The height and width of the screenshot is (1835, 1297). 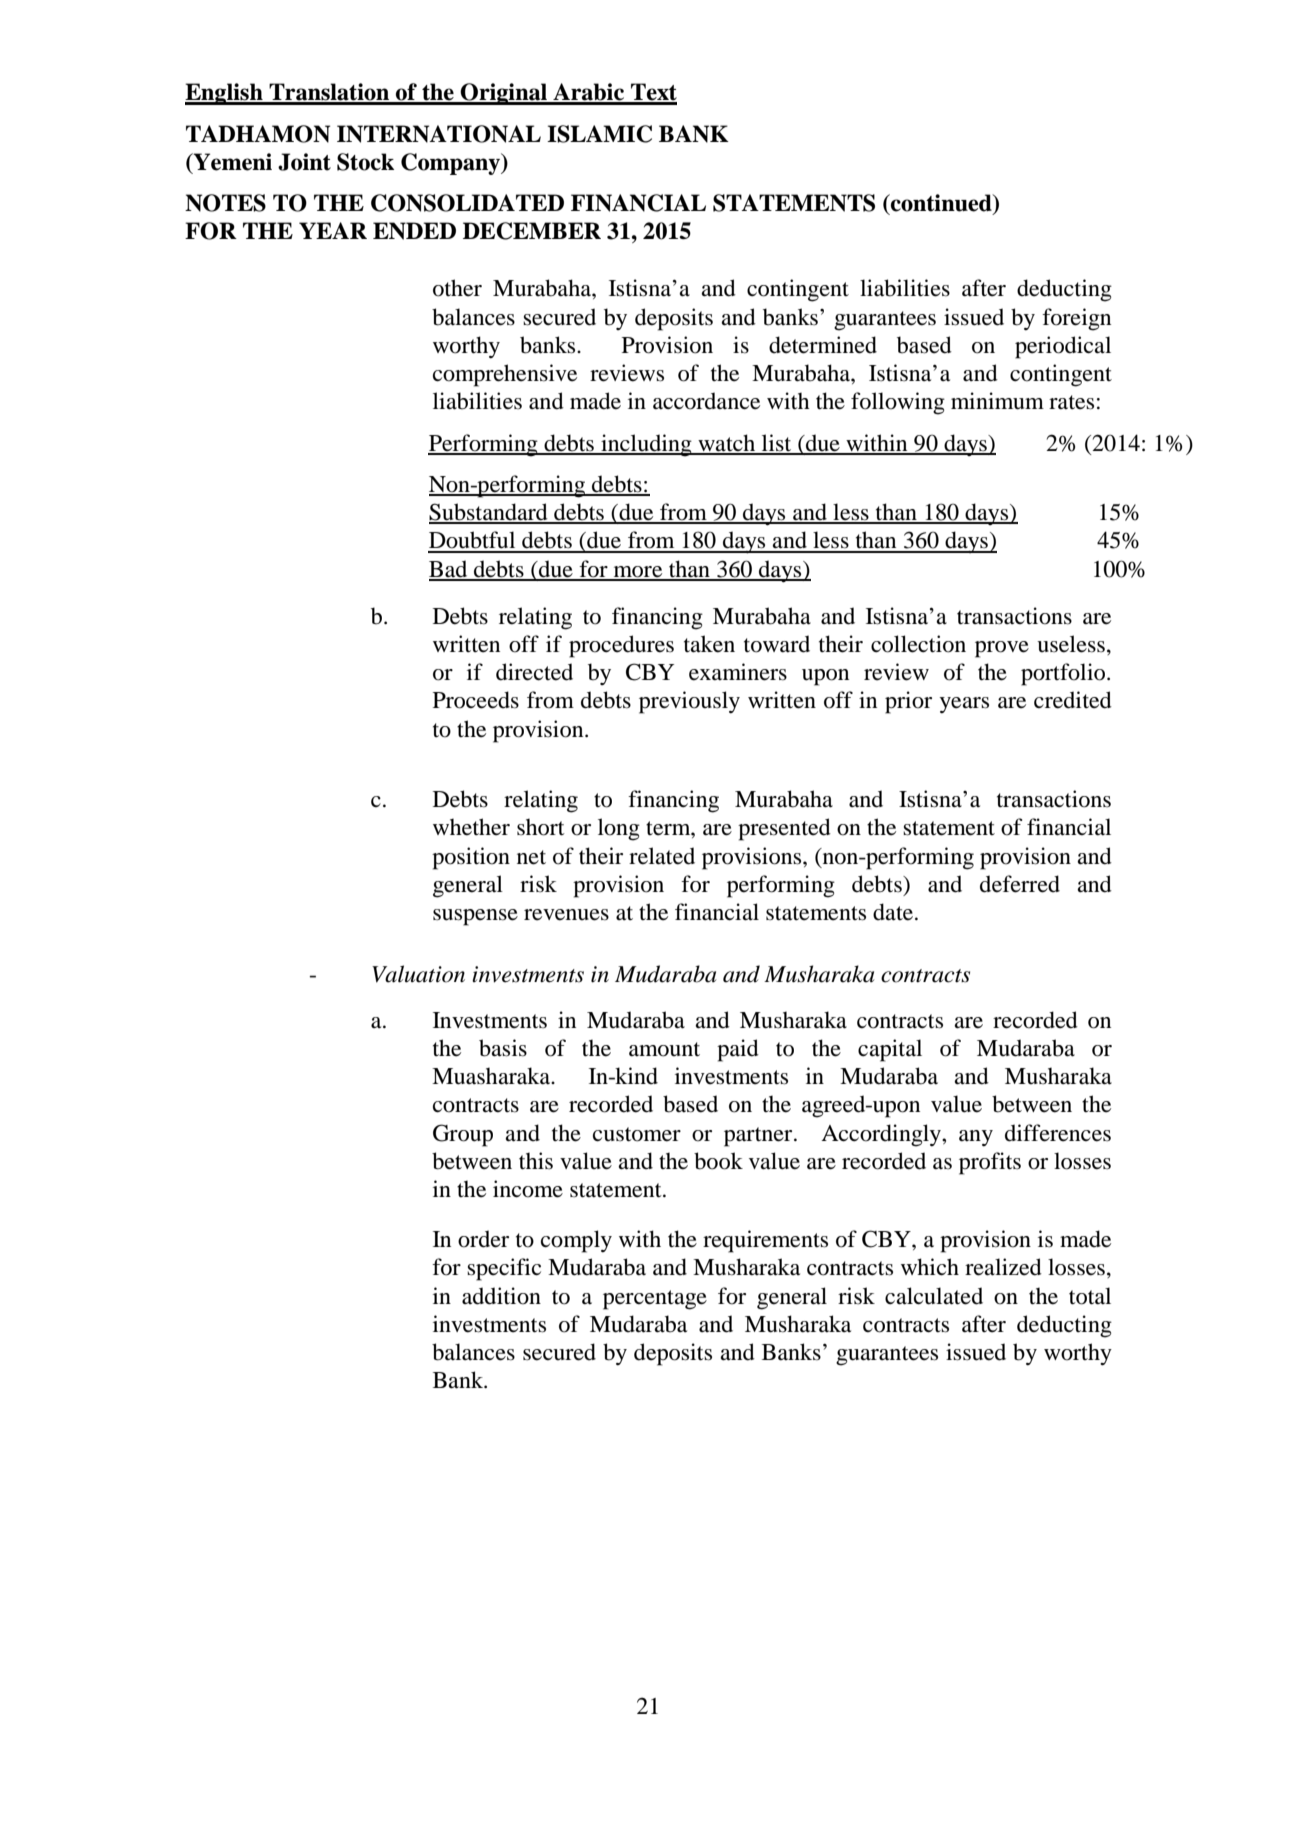 I want to click on ISLAMIC, so click(x=599, y=134).
